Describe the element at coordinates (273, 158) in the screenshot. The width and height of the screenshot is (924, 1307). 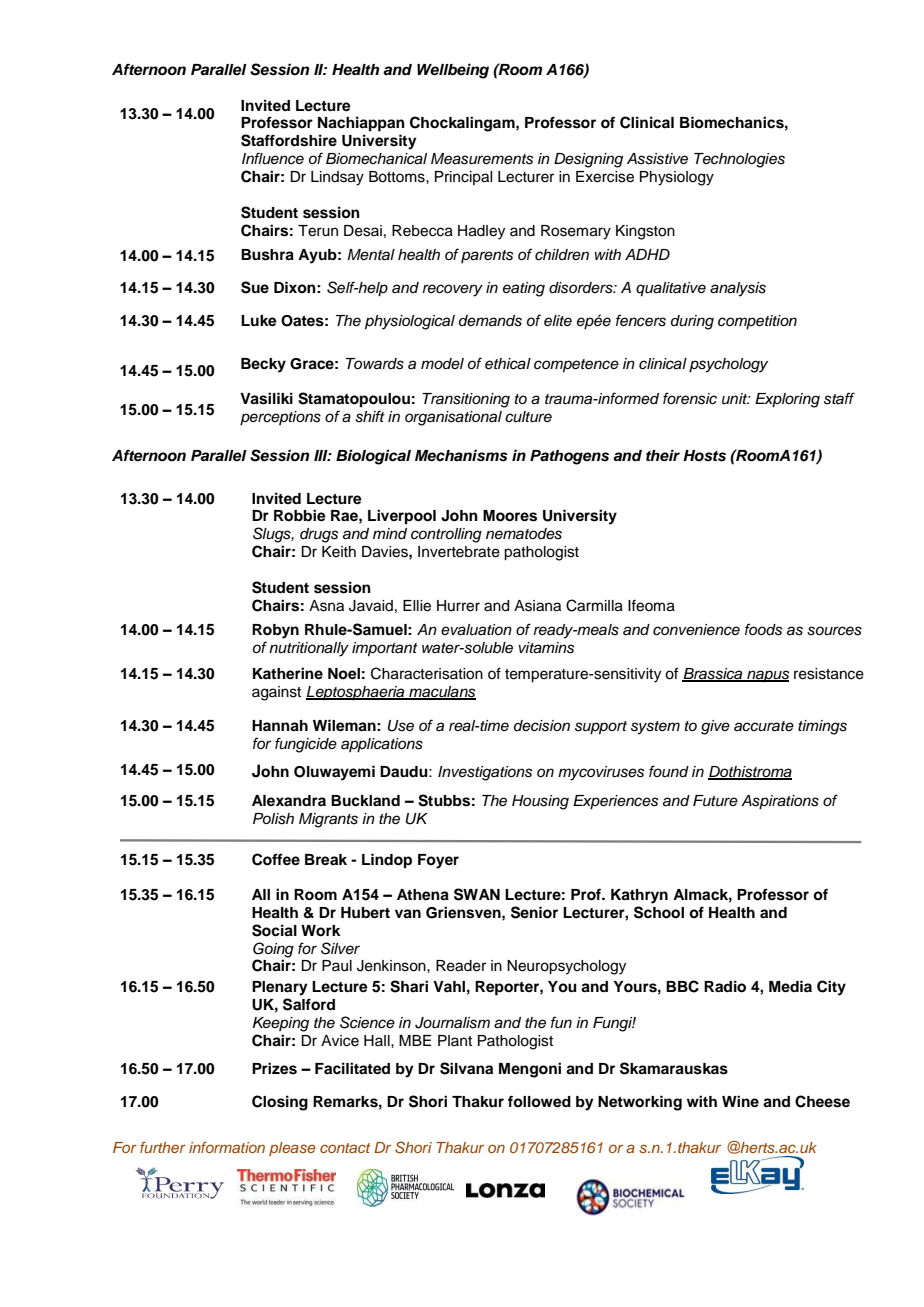
I see `Influence` at that location.
